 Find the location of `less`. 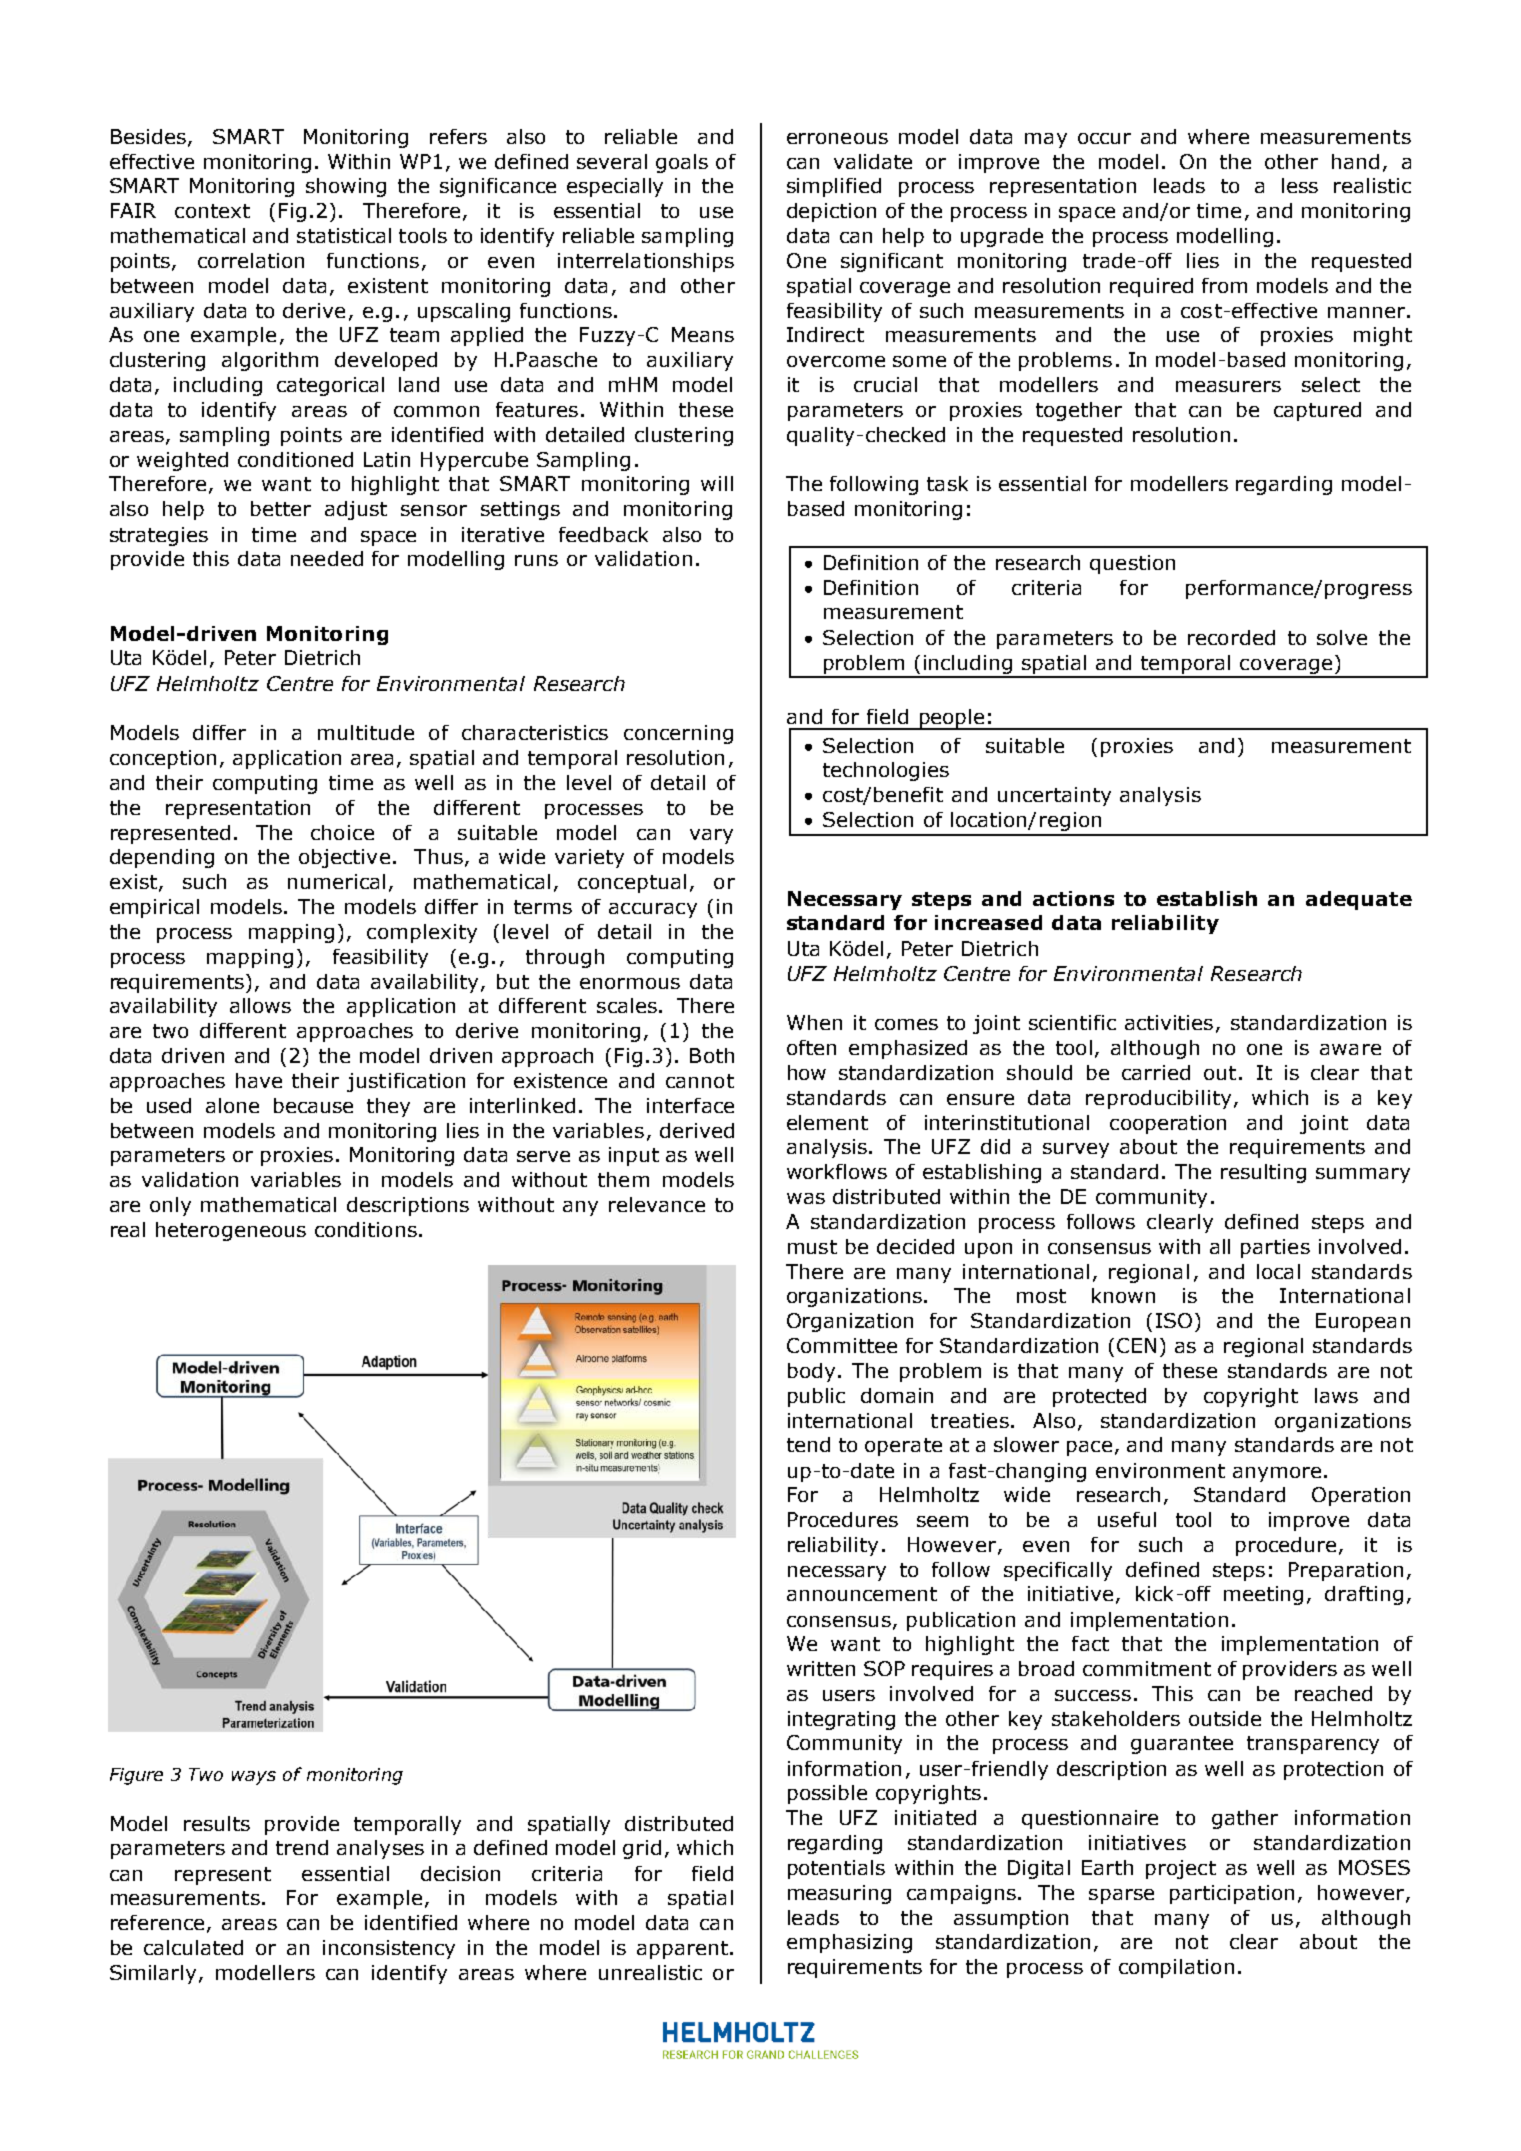

less is located at coordinates (1300, 185).
